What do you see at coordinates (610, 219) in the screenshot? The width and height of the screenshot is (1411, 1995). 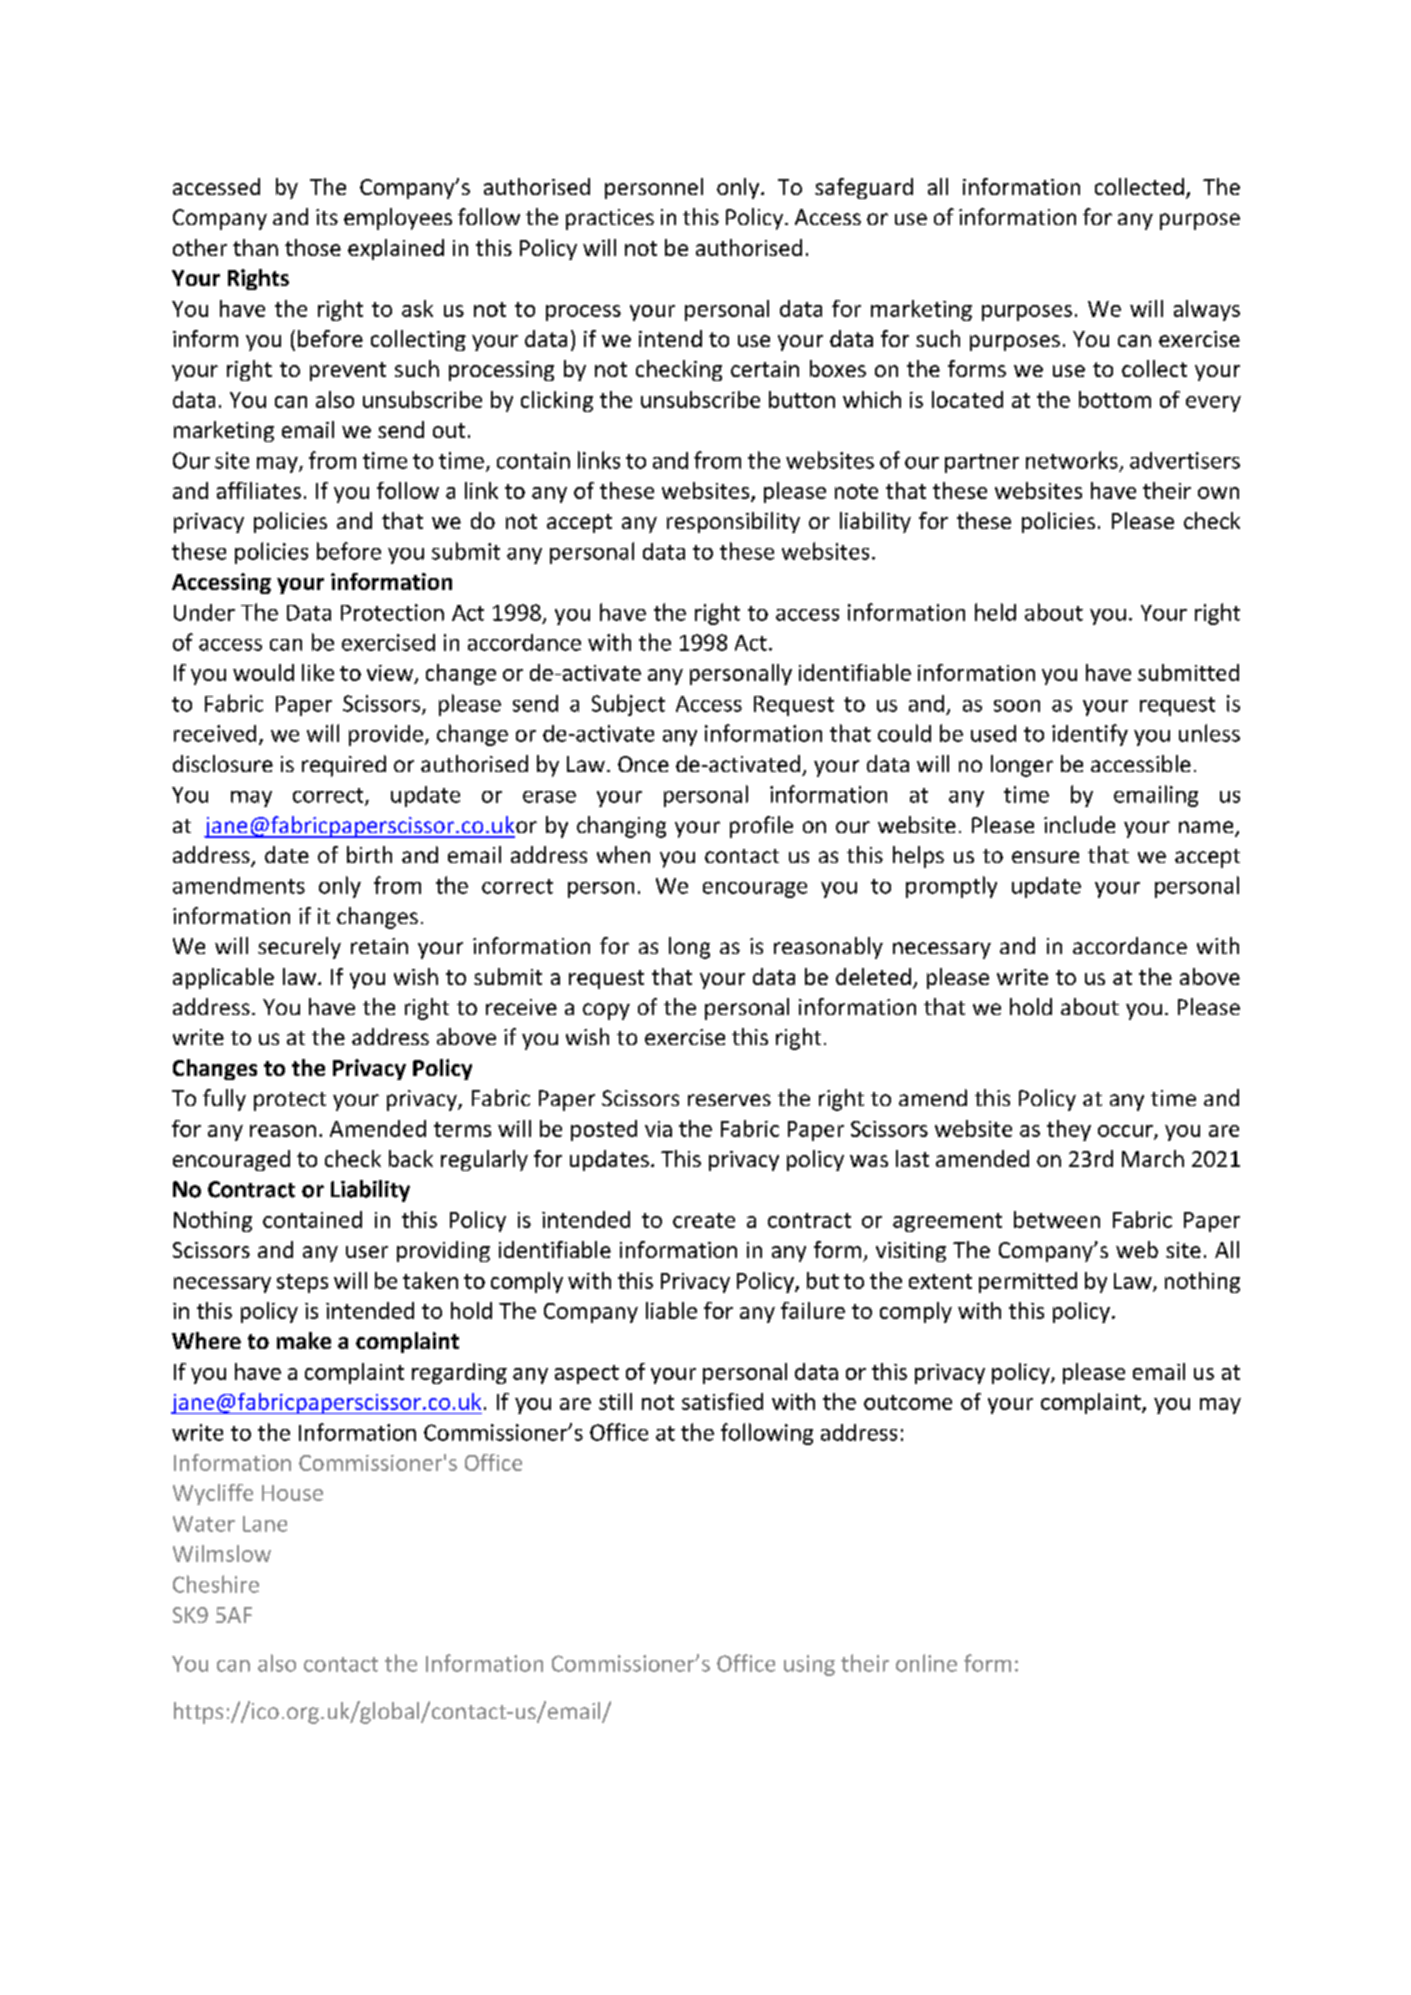 I see `practices` at bounding box center [610, 219].
